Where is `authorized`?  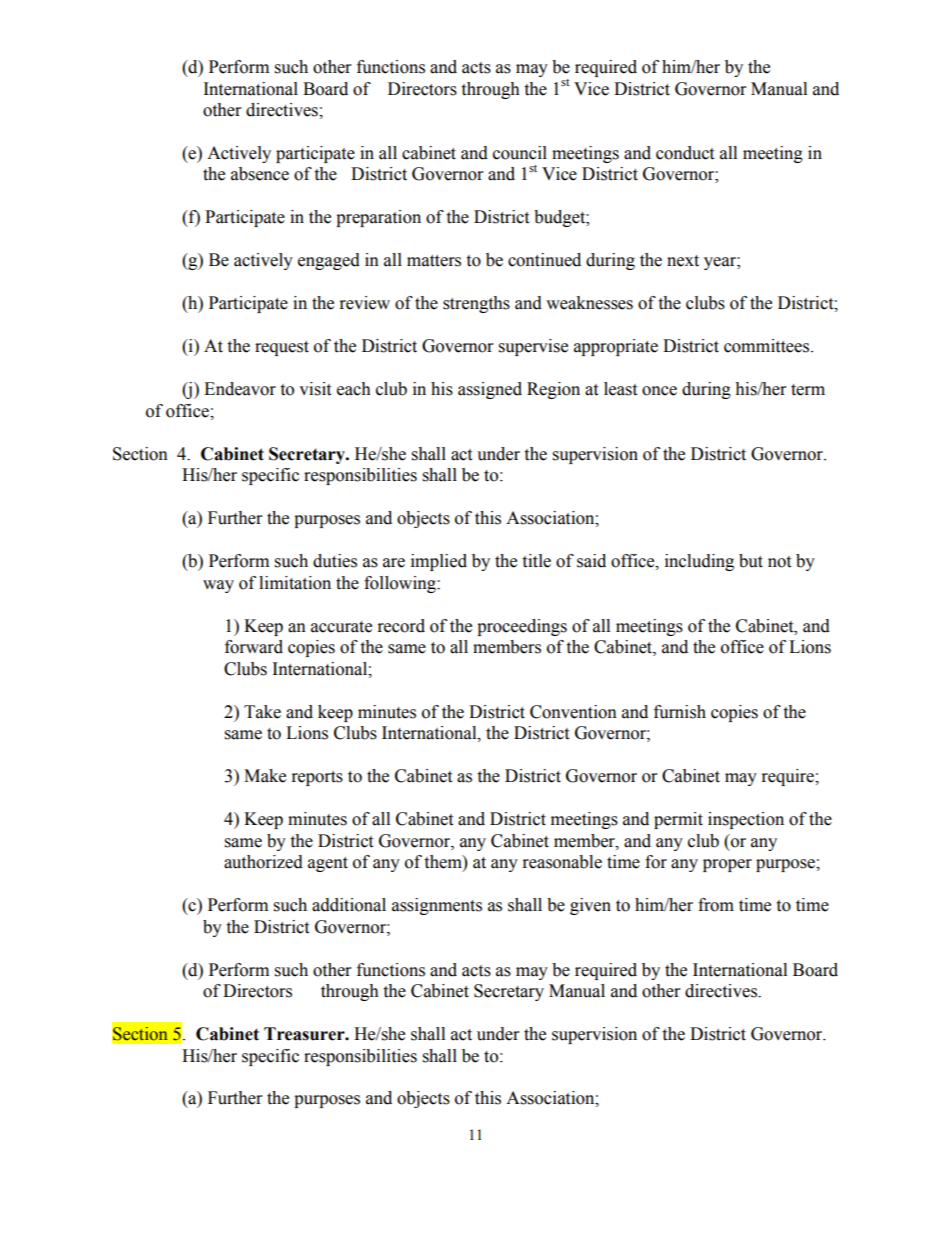 authorized is located at coordinates (263, 862).
